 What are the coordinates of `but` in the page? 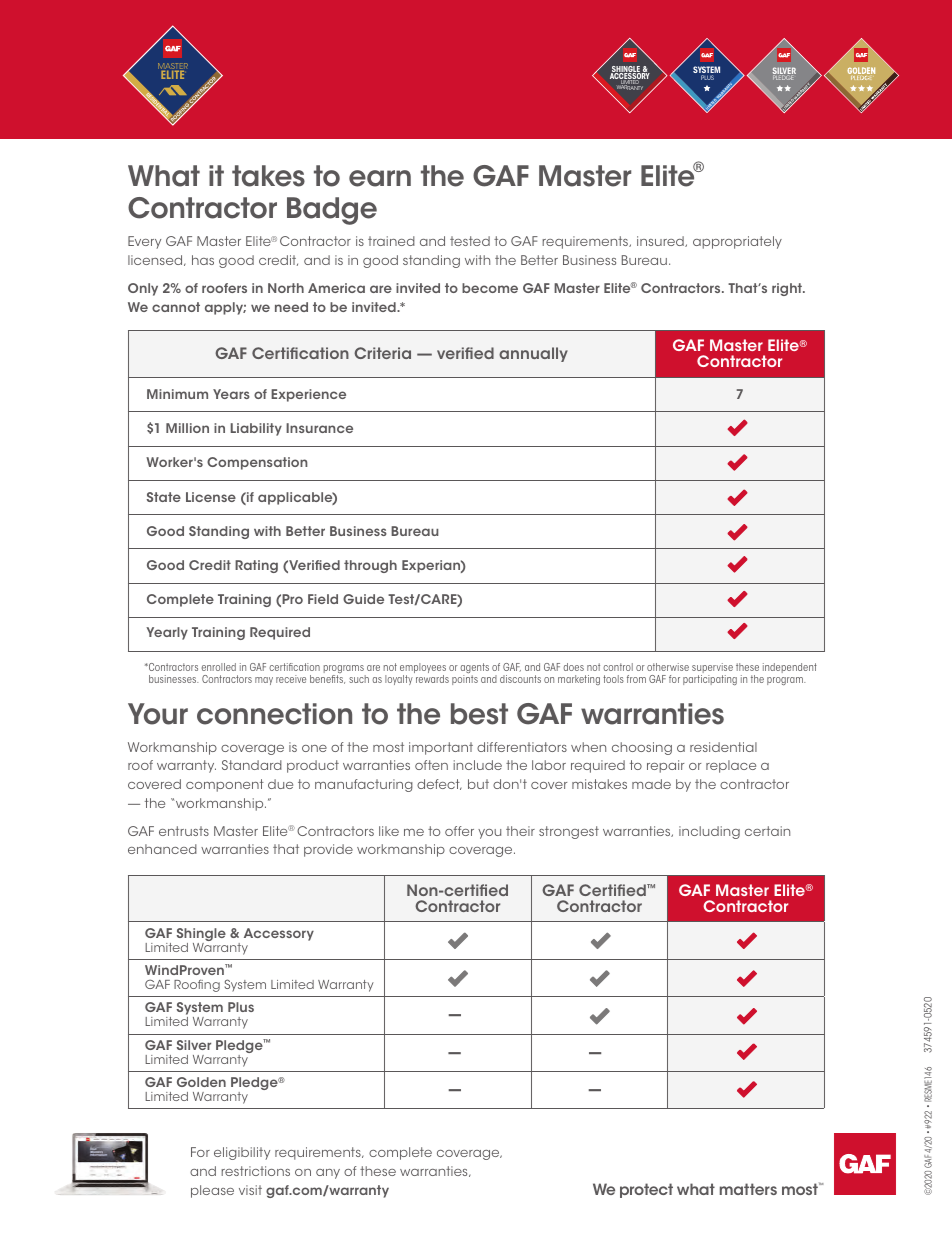 It's located at (478, 784).
